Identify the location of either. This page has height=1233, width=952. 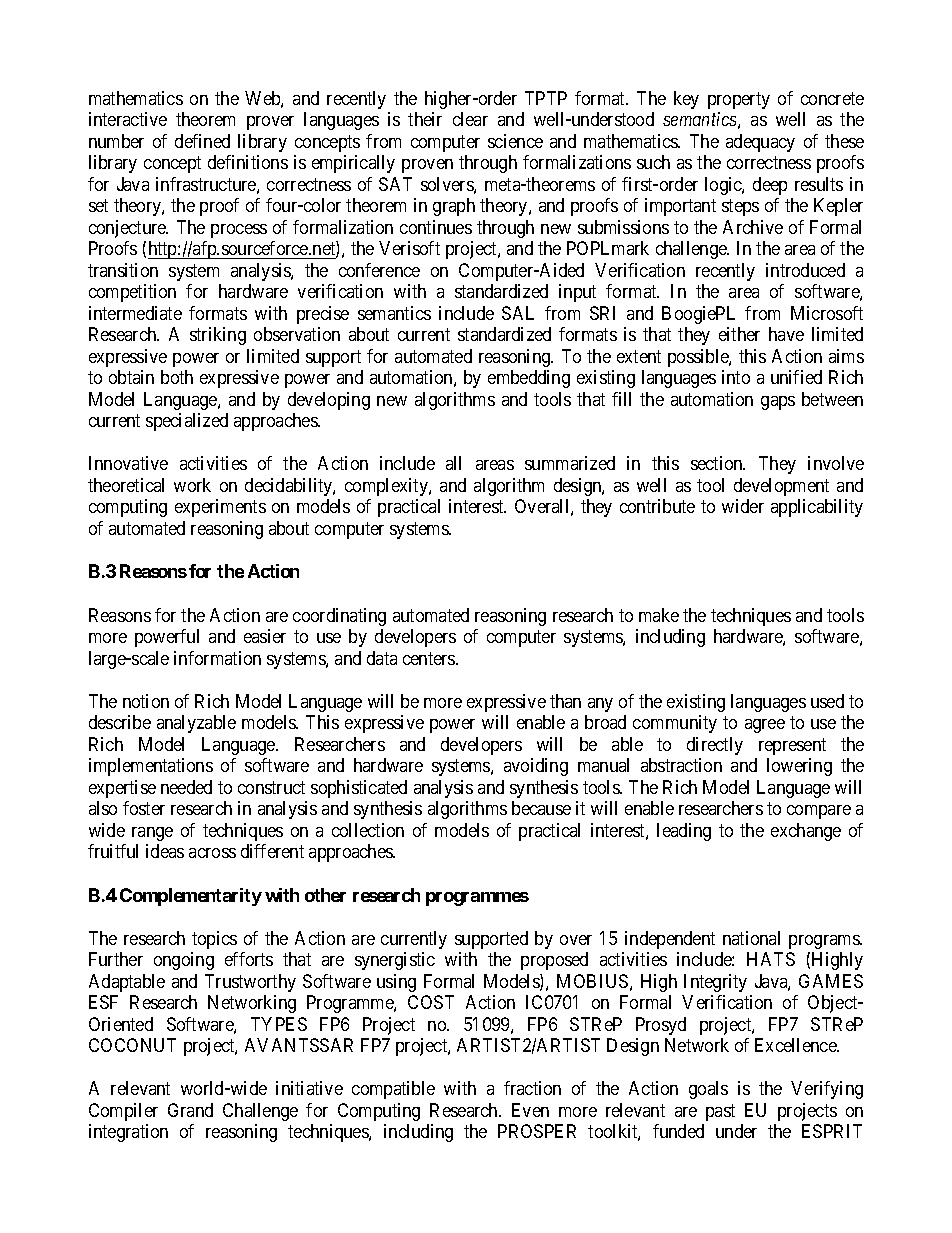
(739, 334).
